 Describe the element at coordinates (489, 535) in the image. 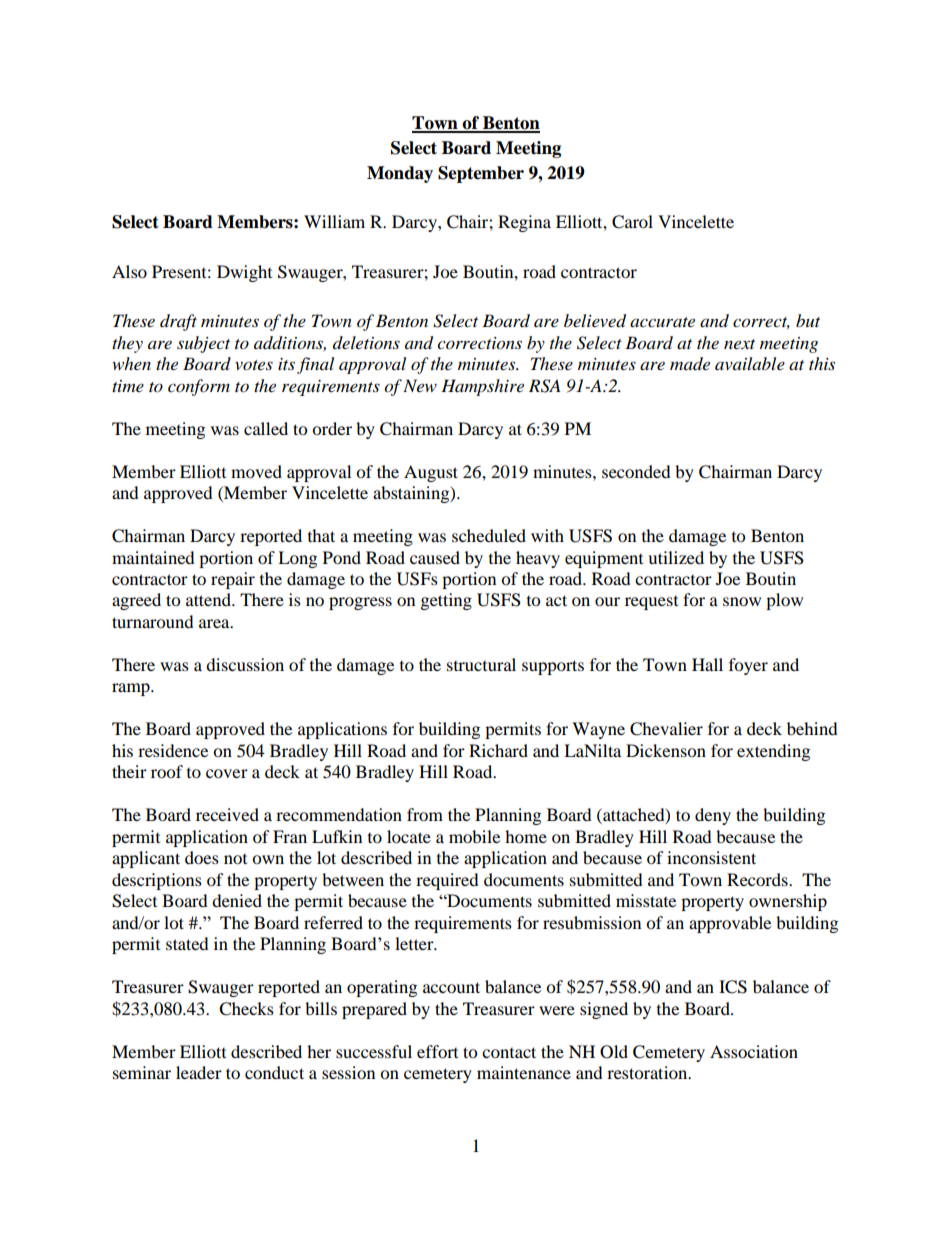

I see `scheduled` at that location.
